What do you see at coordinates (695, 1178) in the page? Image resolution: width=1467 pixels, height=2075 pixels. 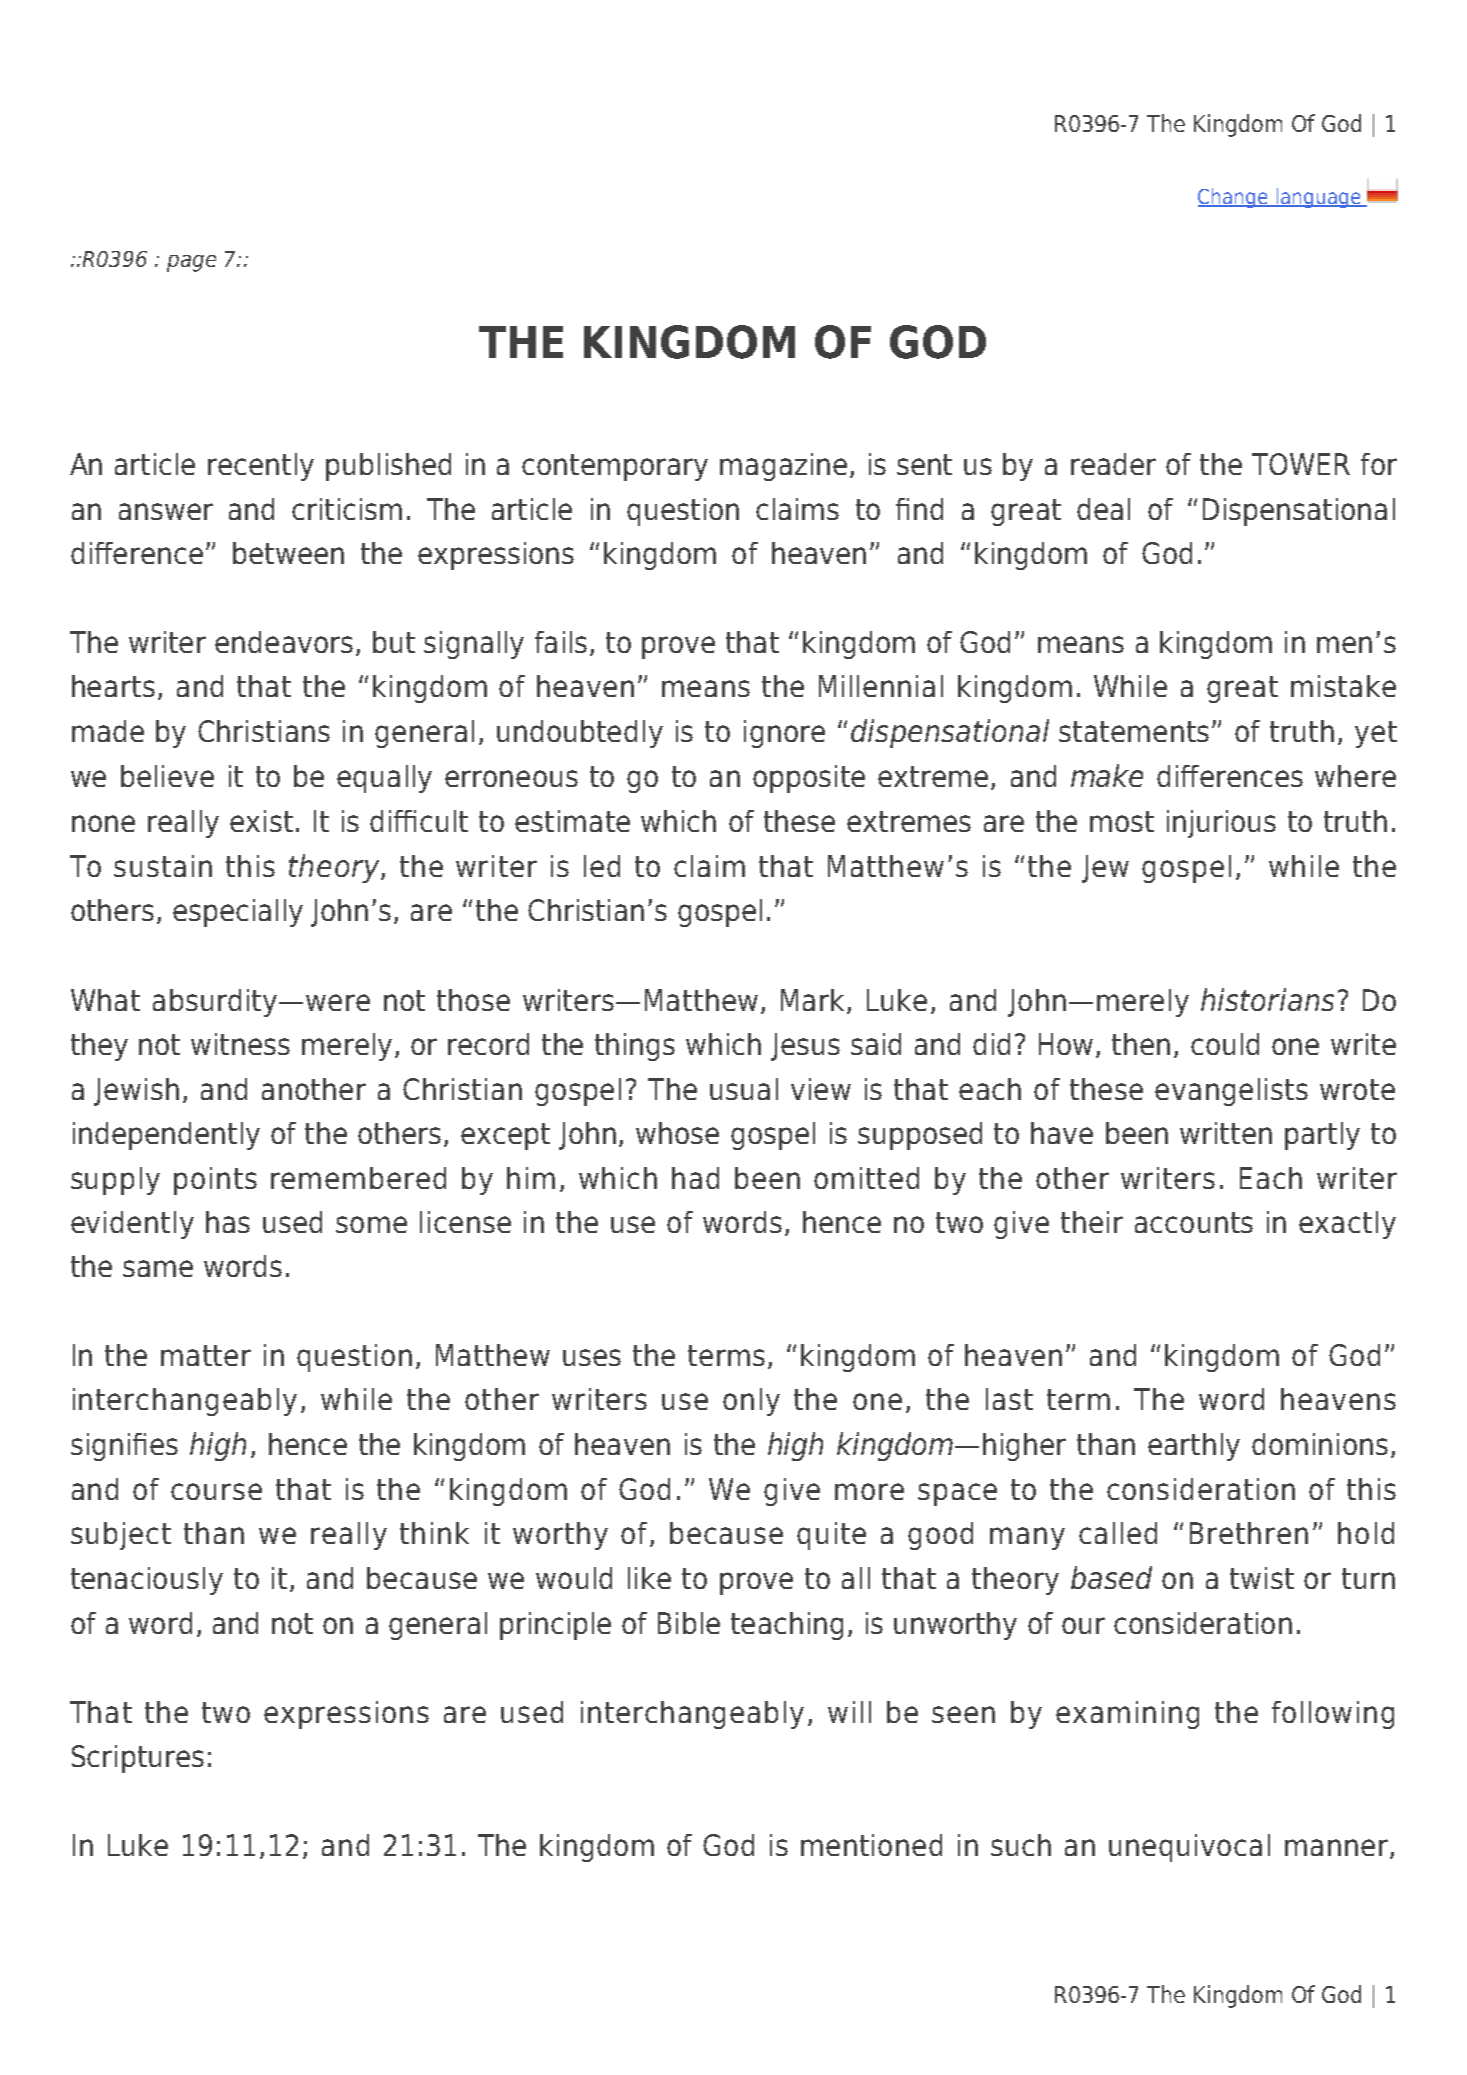 I see `had` at bounding box center [695, 1178].
